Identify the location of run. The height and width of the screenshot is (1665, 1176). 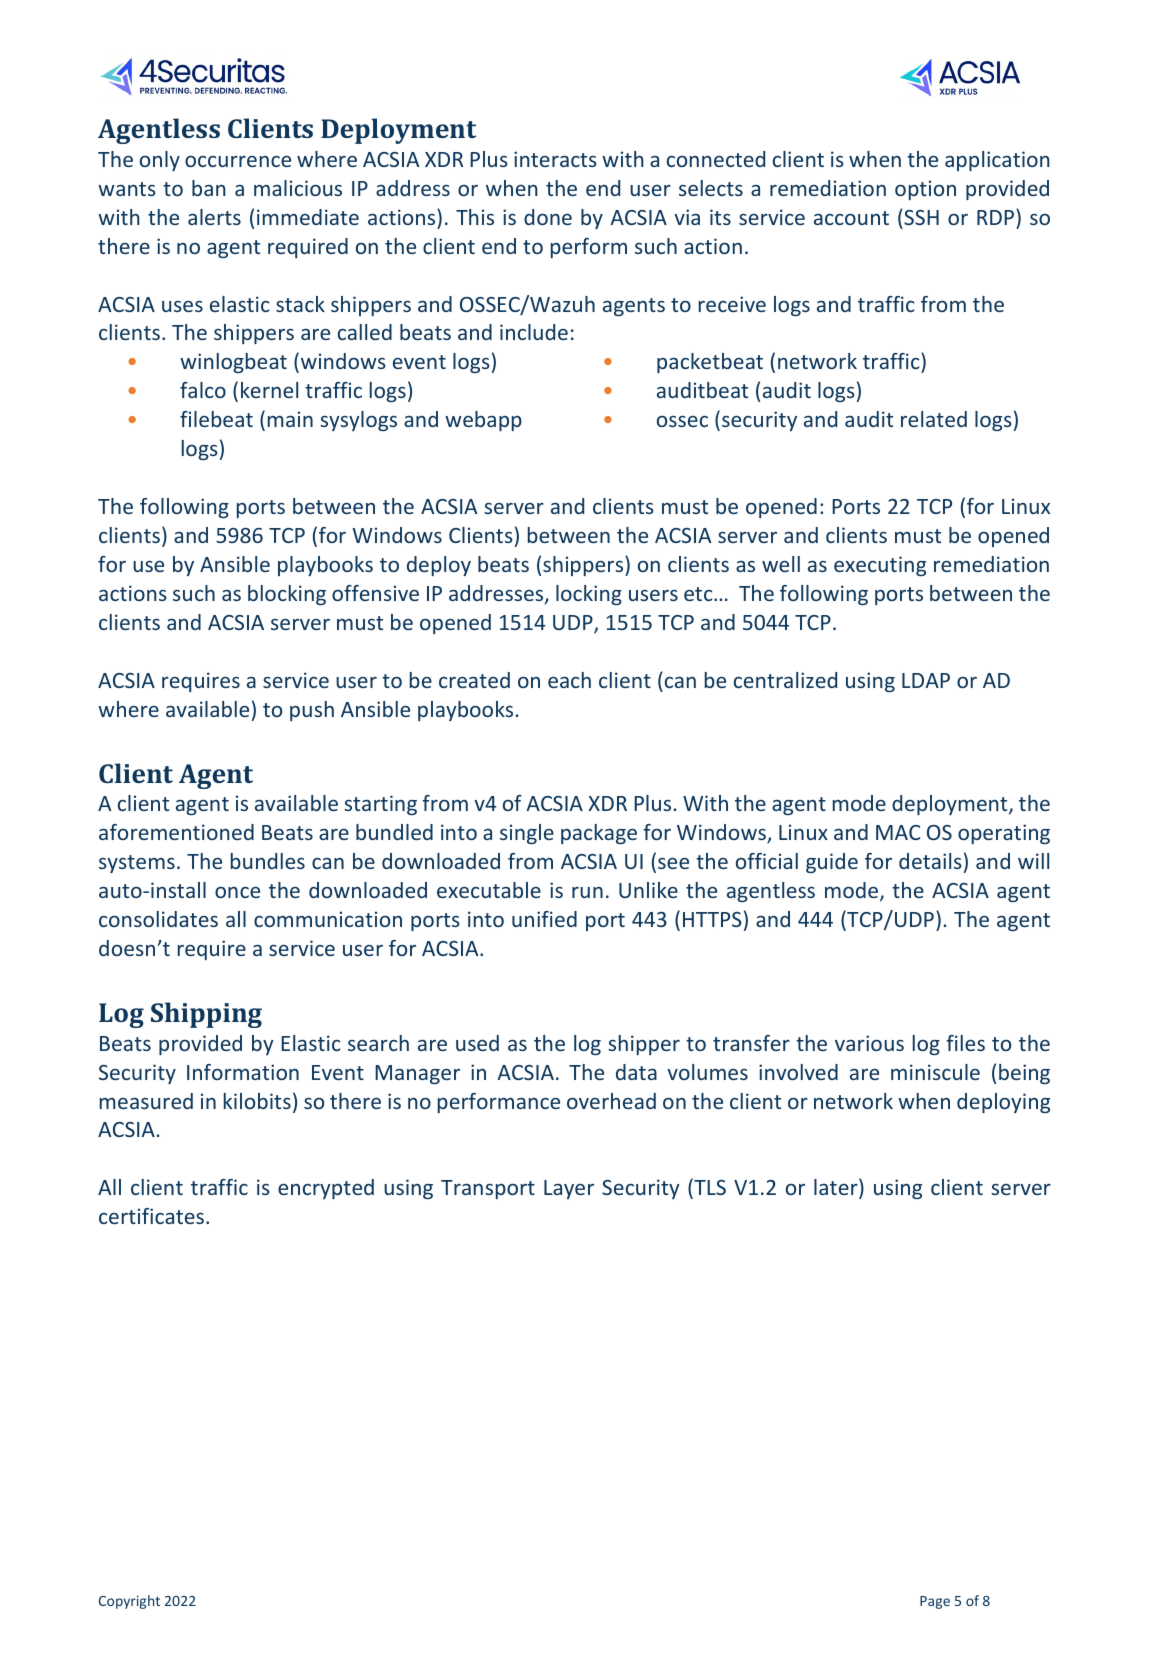
(587, 892).
